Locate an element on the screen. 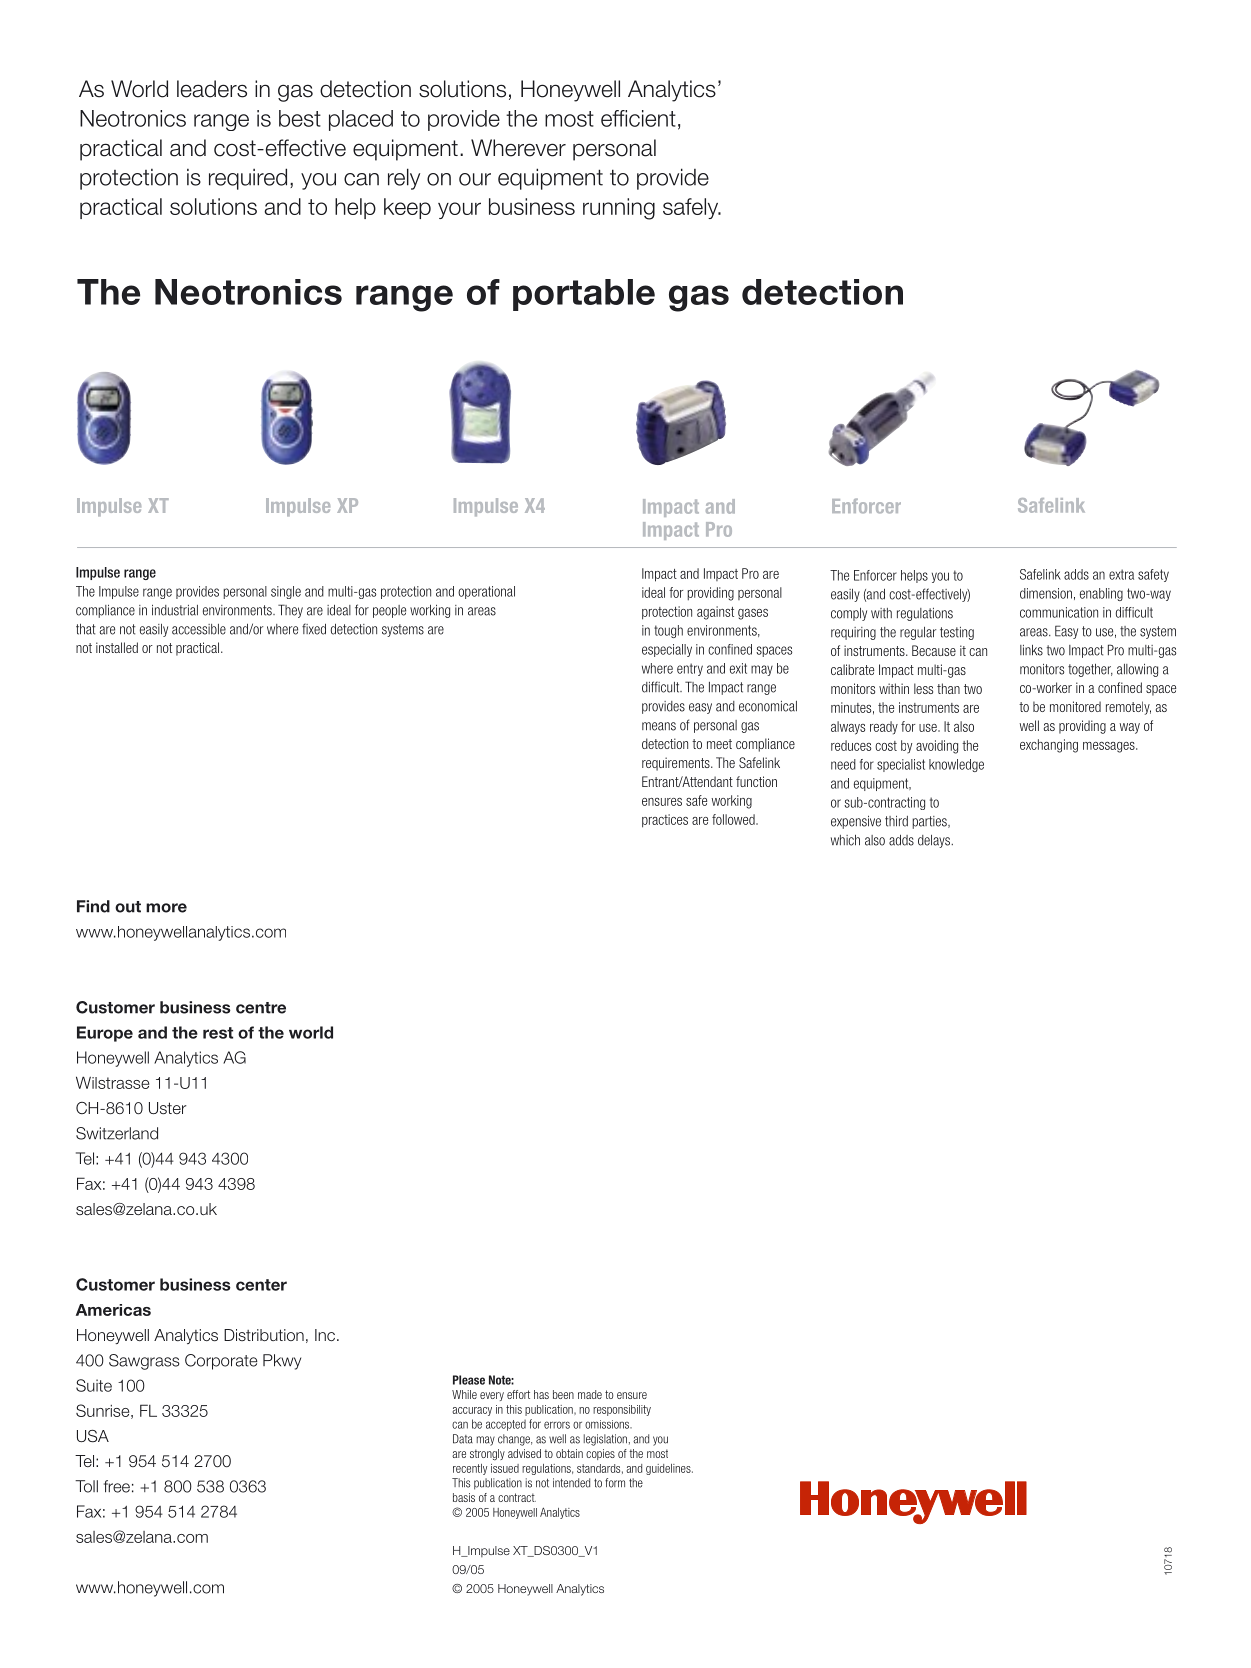 This screenshot has height=1668, width=1251. leaders is located at coordinates (212, 89).
